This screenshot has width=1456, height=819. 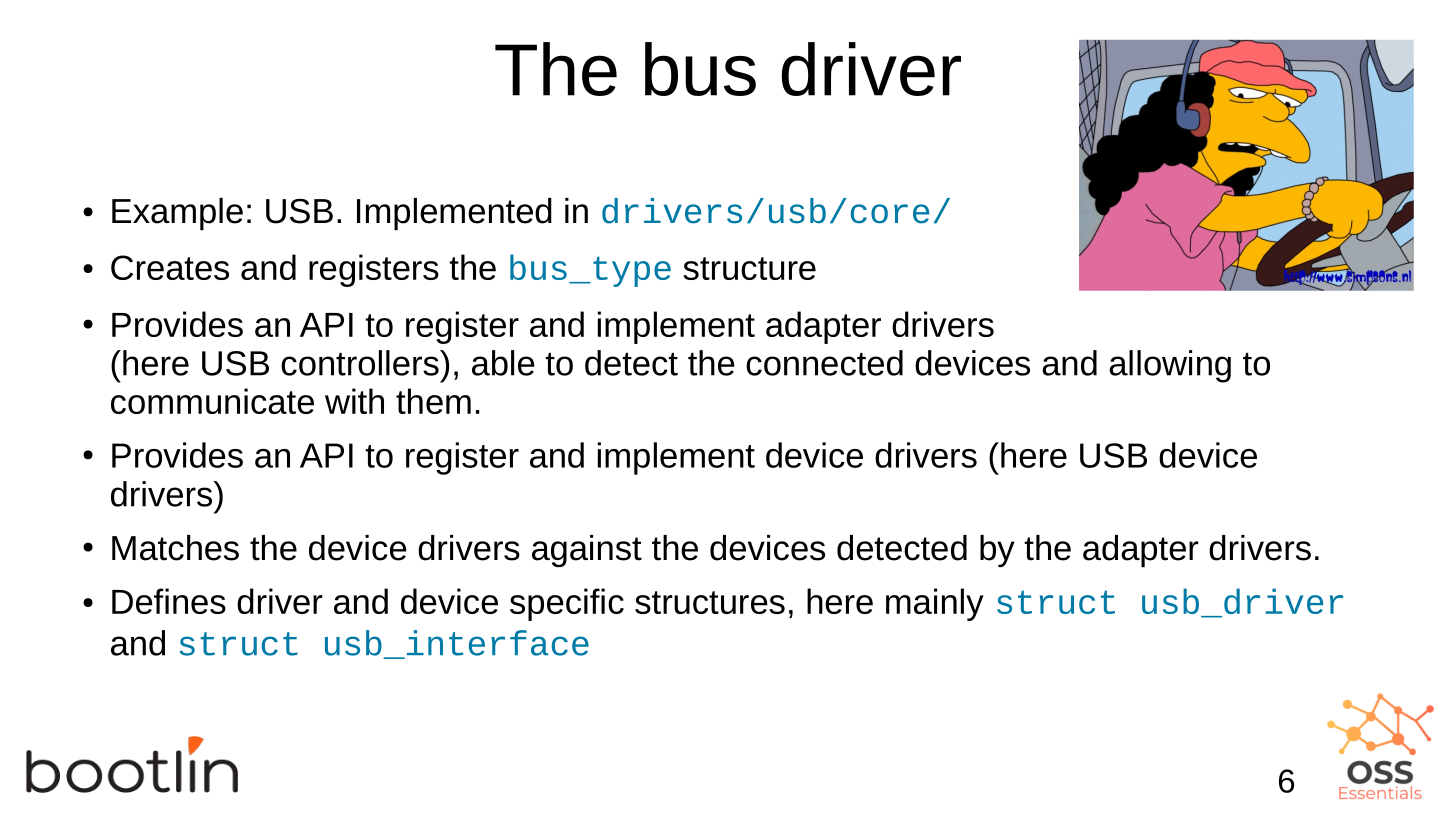 I want to click on with, so click(x=354, y=401).
